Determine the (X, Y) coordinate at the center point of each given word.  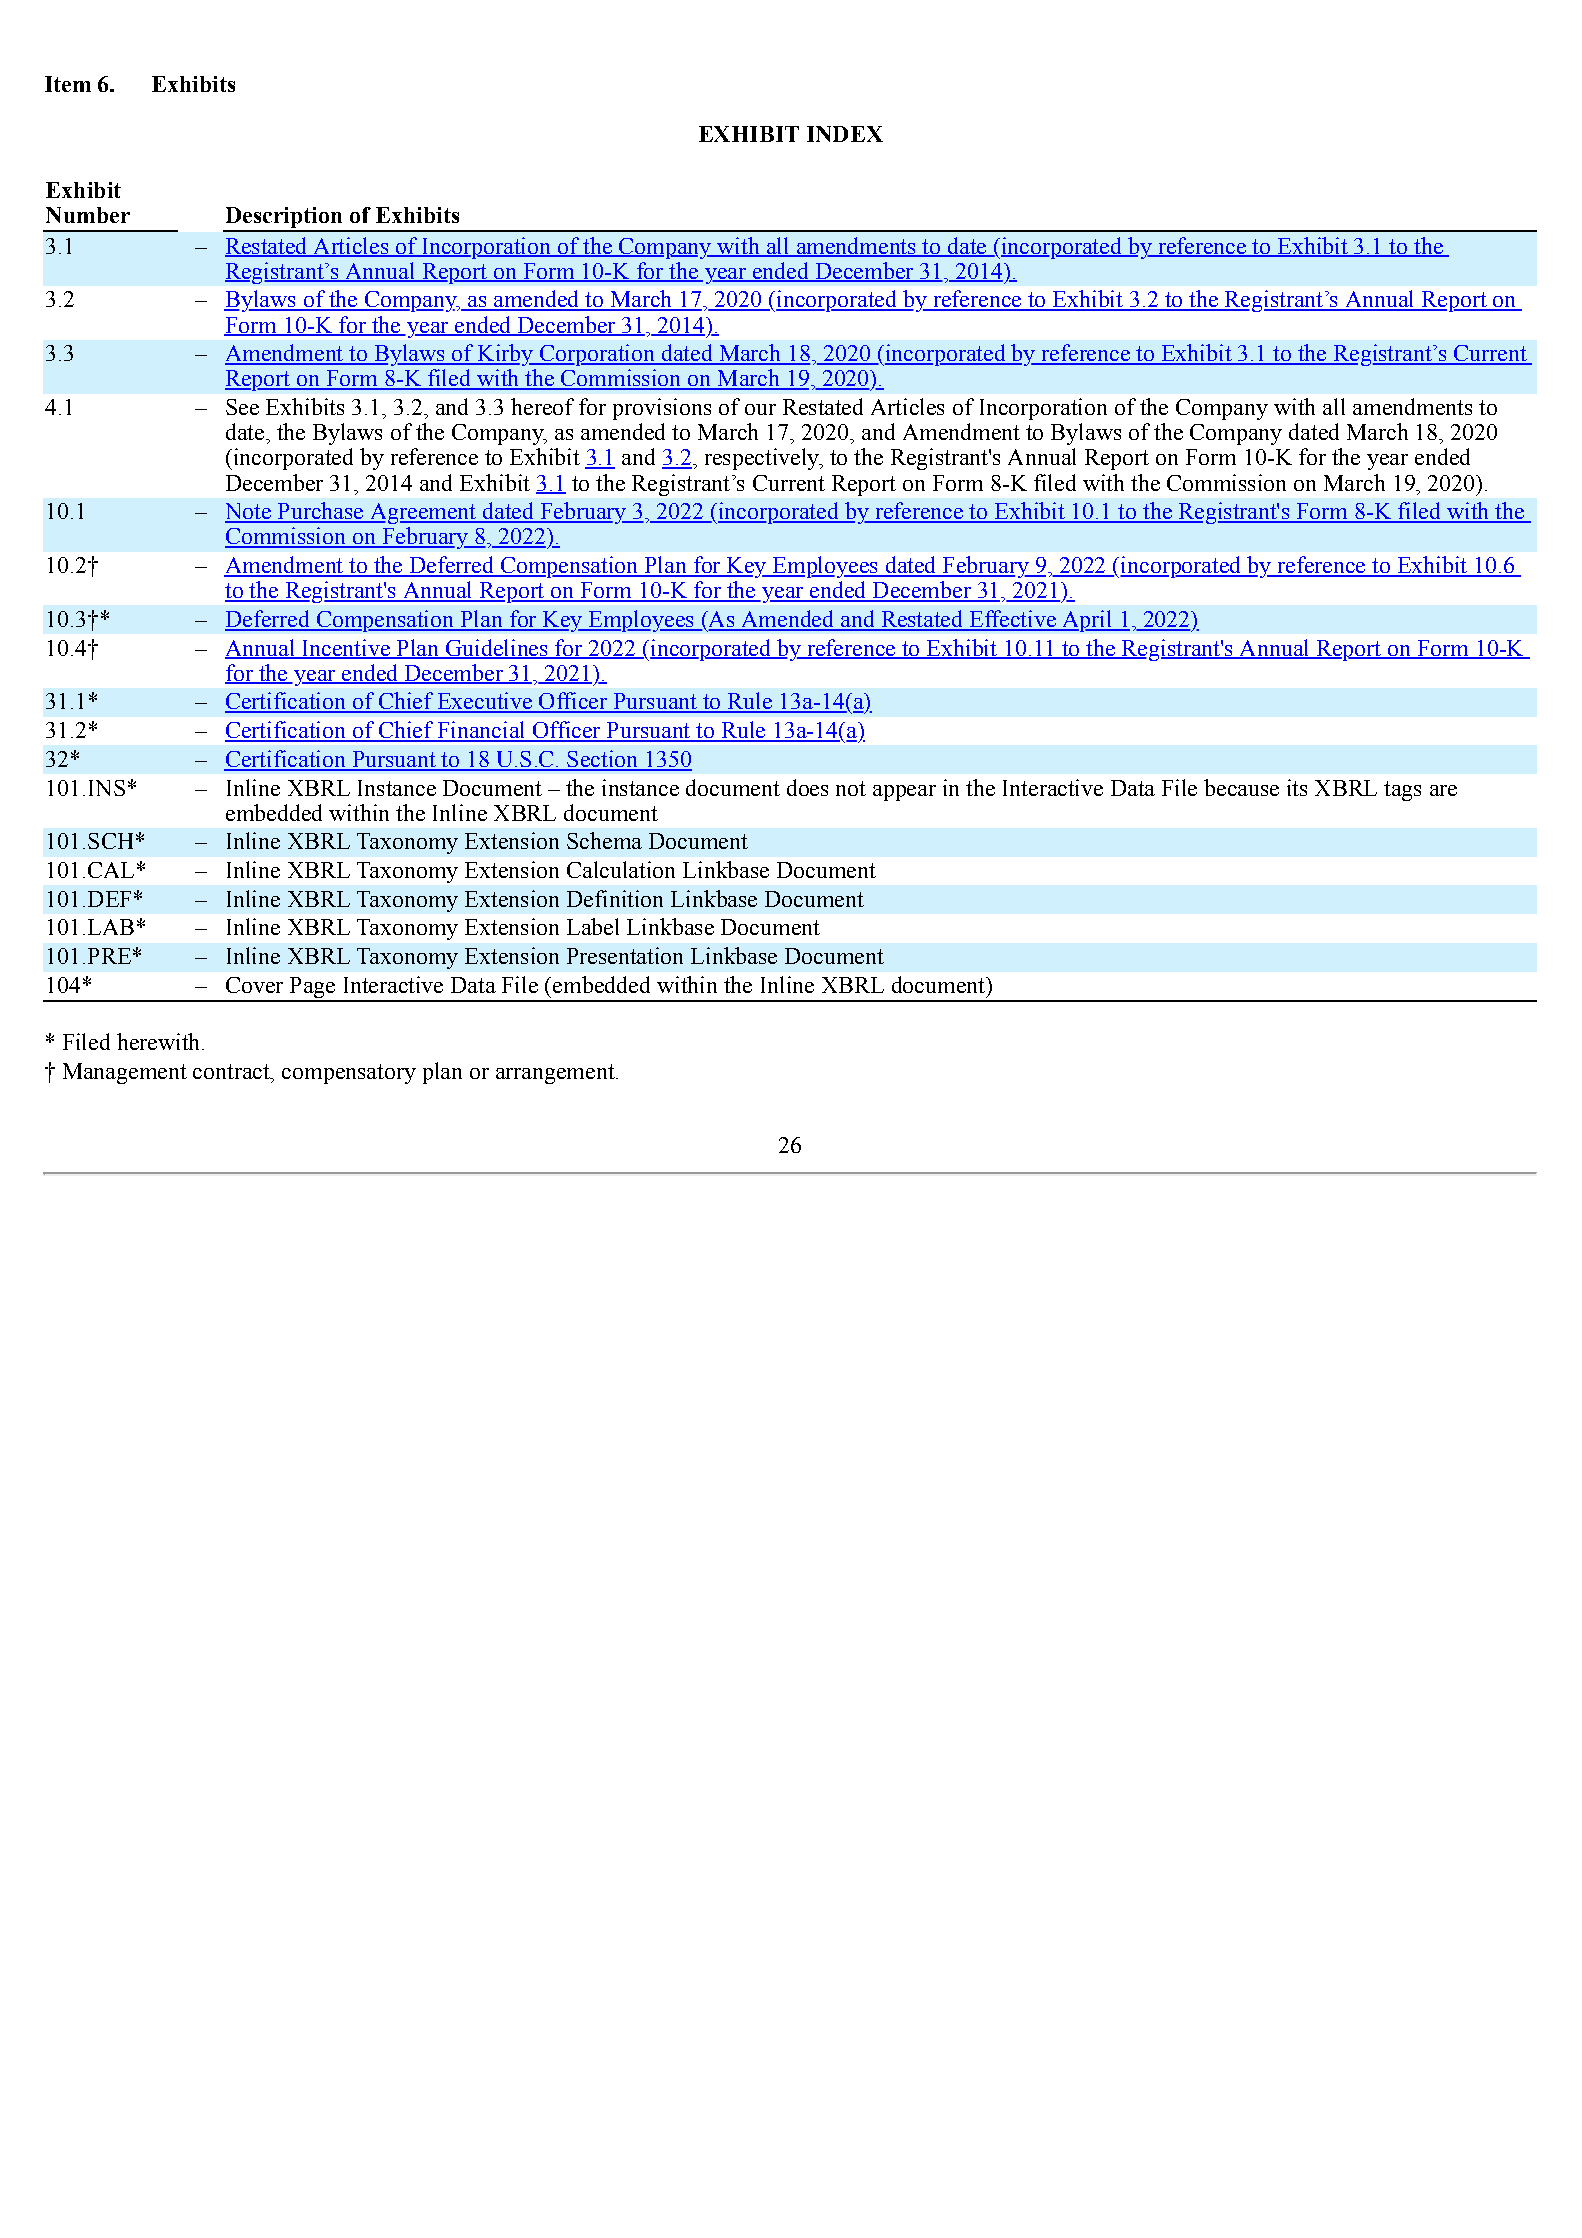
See (242, 407)
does (807, 787)
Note (249, 512)
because (1241, 787)
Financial (481, 731)
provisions (662, 409)
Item (68, 84)
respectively (763, 459)
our (760, 409)
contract (232, 1071)
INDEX (845, 134)
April (1087, 621)
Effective (1012, 620)
